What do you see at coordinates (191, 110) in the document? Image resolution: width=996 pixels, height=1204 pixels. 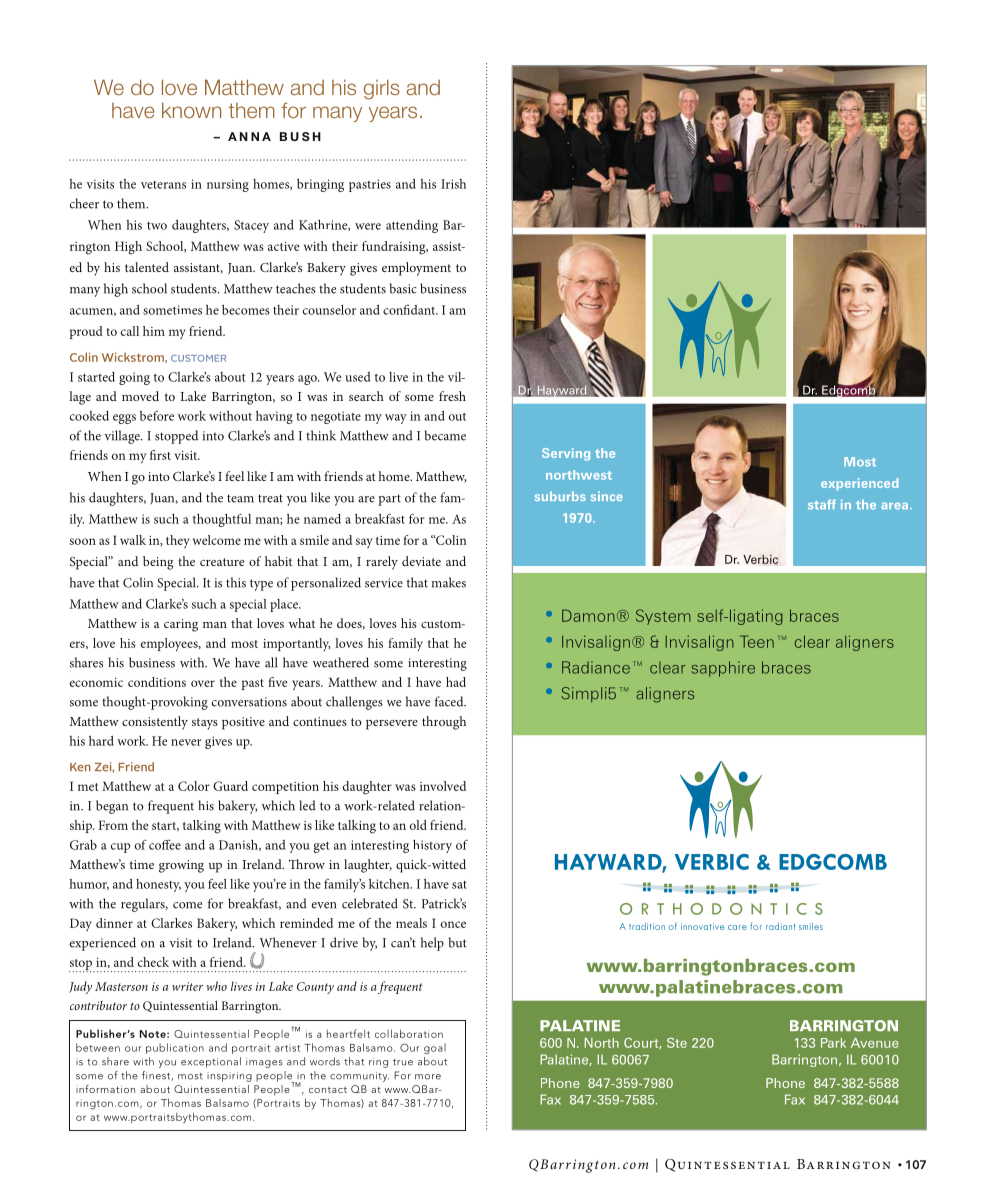 I see `known` at bounding box center [191, 110].
